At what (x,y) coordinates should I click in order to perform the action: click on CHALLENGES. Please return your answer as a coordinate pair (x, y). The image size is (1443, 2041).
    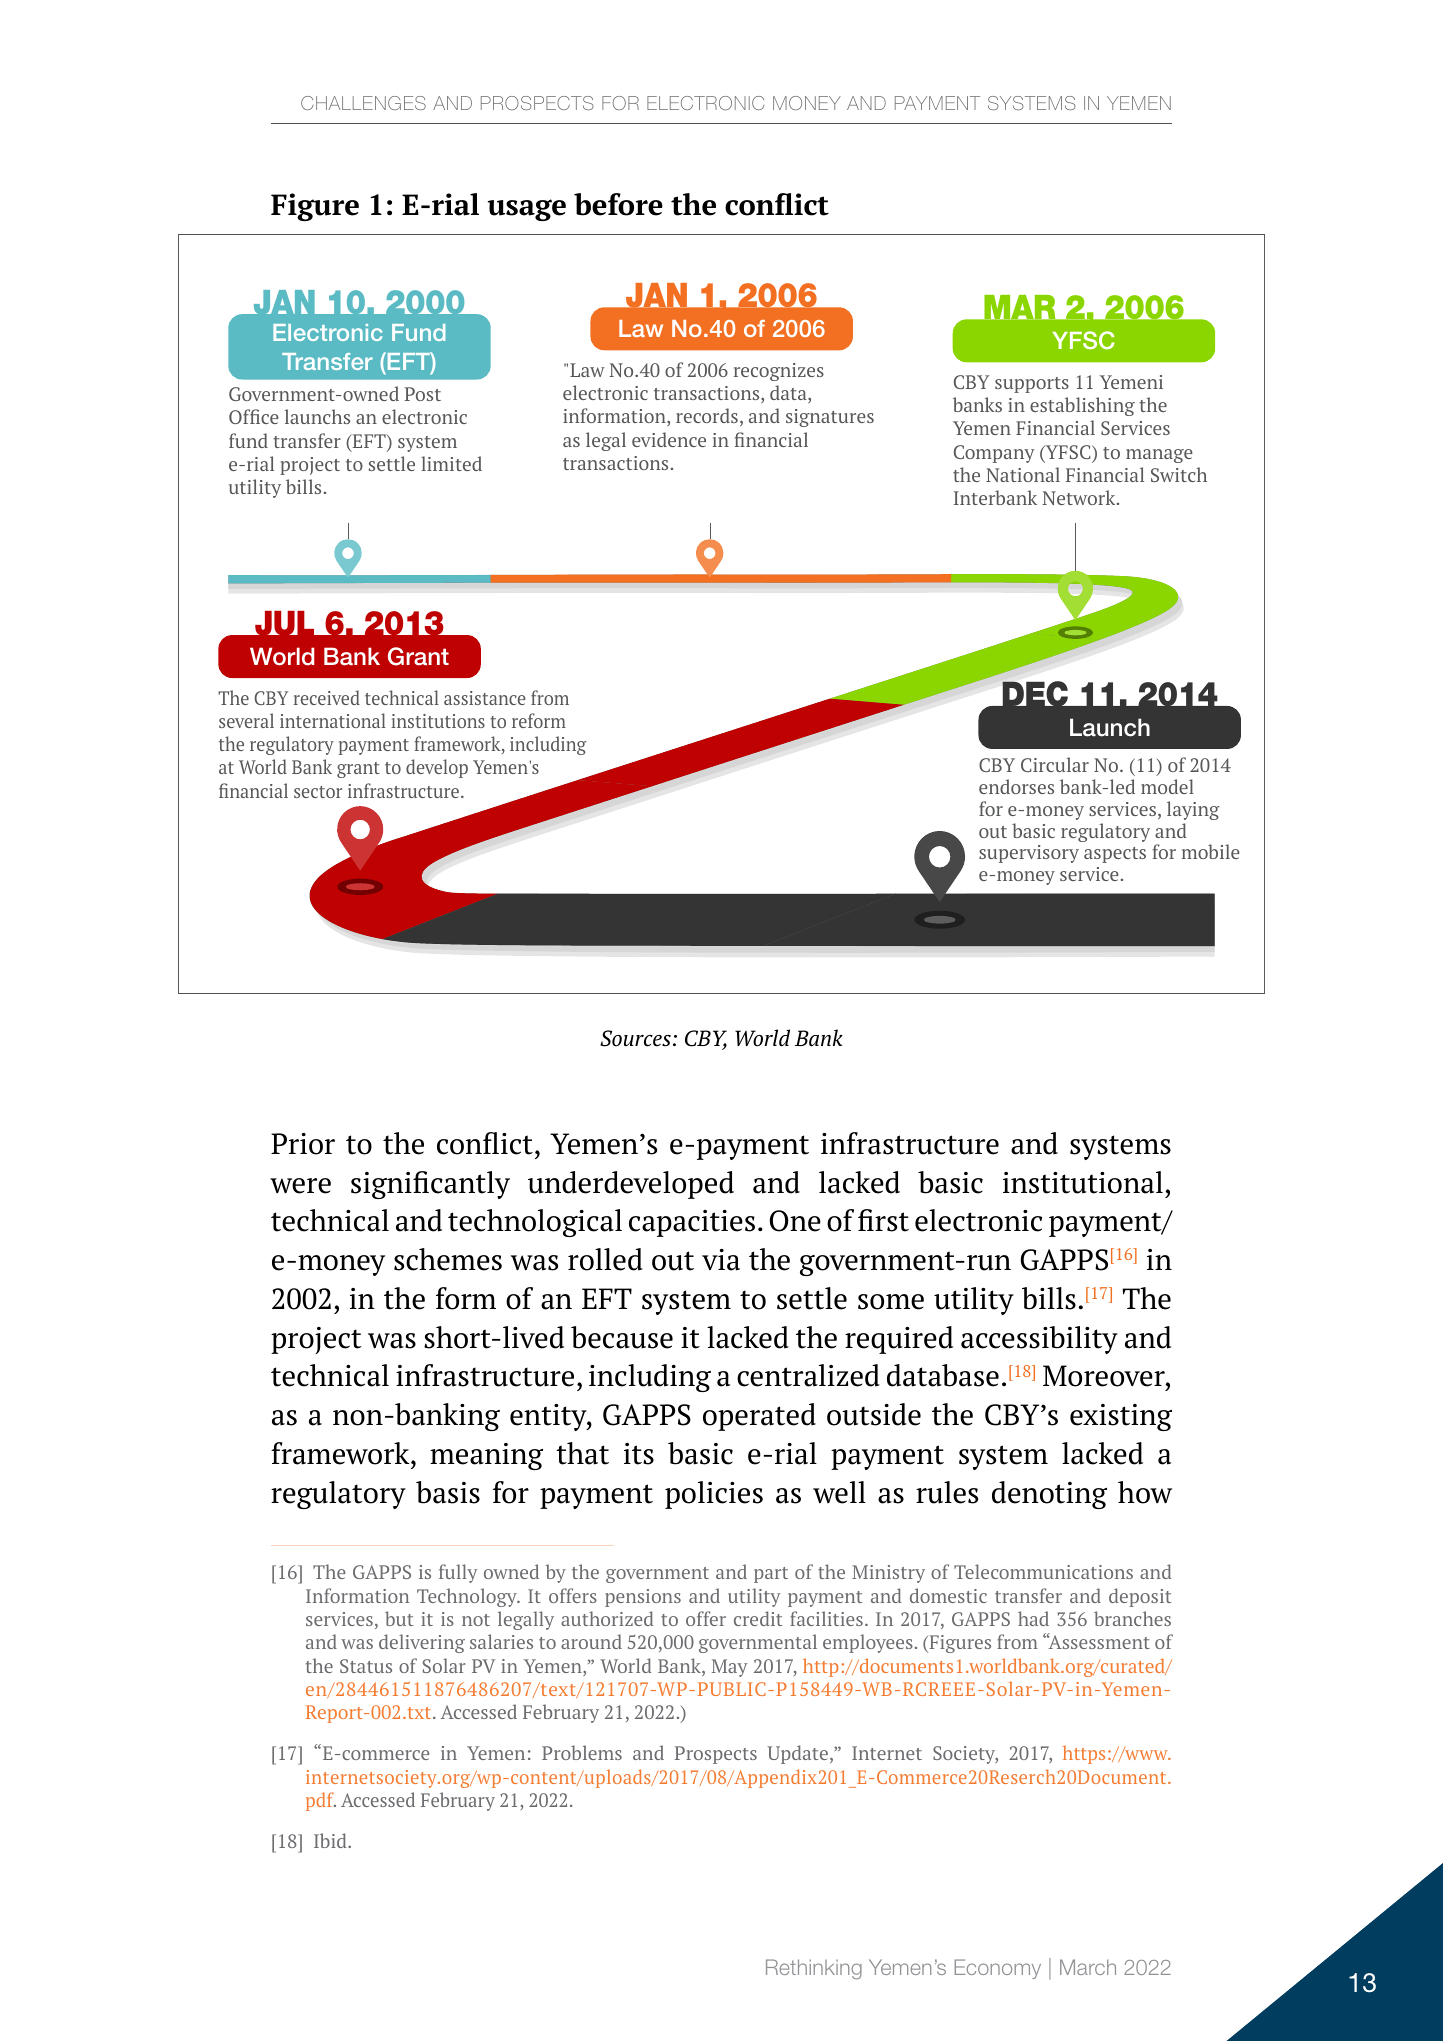
    Looking at the image, I should click on (363, 103).
